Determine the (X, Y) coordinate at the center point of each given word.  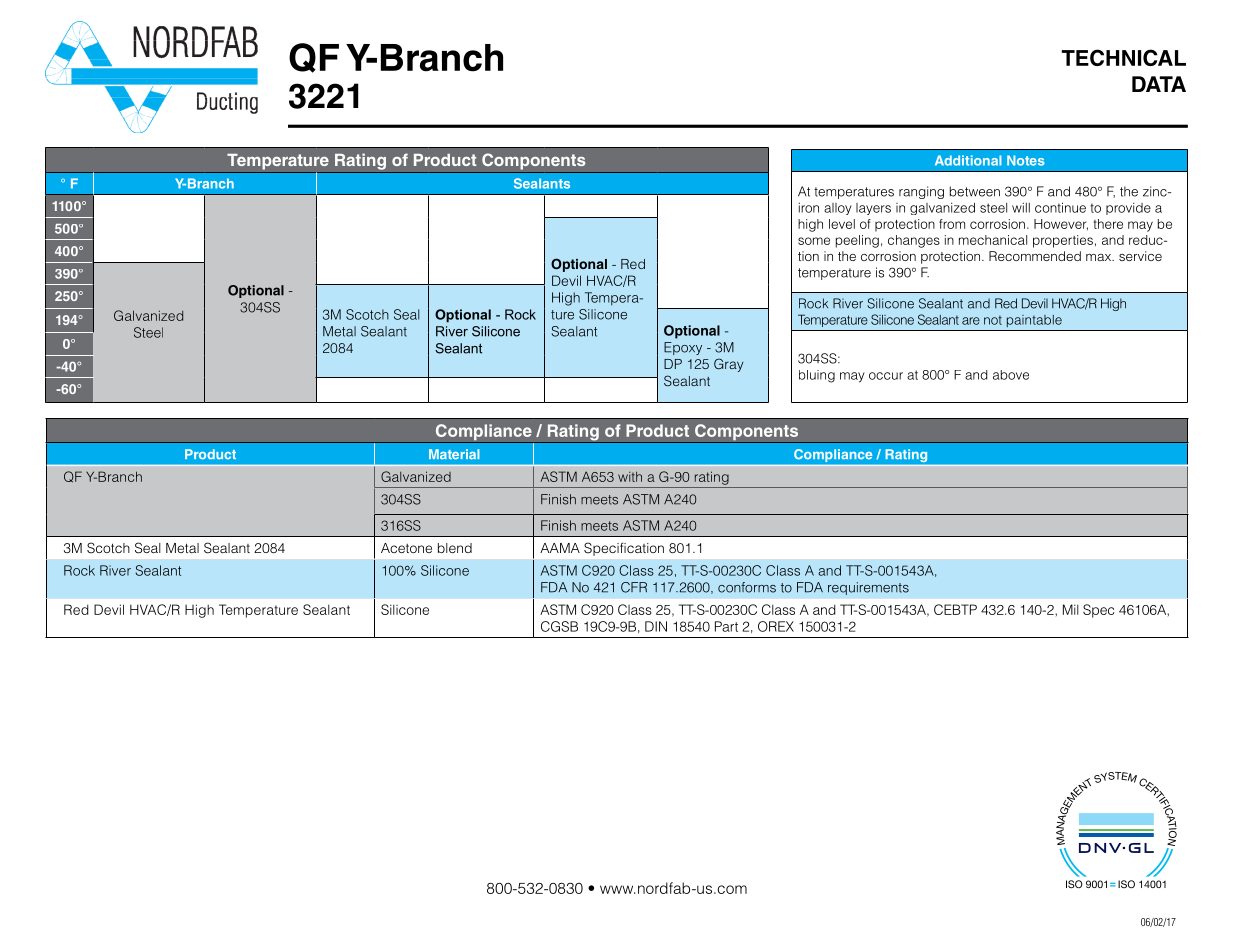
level (842, 224)
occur (886, 376)
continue (1060, 207)
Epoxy (683, 348)
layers (873, 209)
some (814, 241)
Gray (728, 365)
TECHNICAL (1124, 57)
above (1011, 375)
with (630, 477)
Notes (1026, 160)
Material (454, 454)
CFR (634, 587)
